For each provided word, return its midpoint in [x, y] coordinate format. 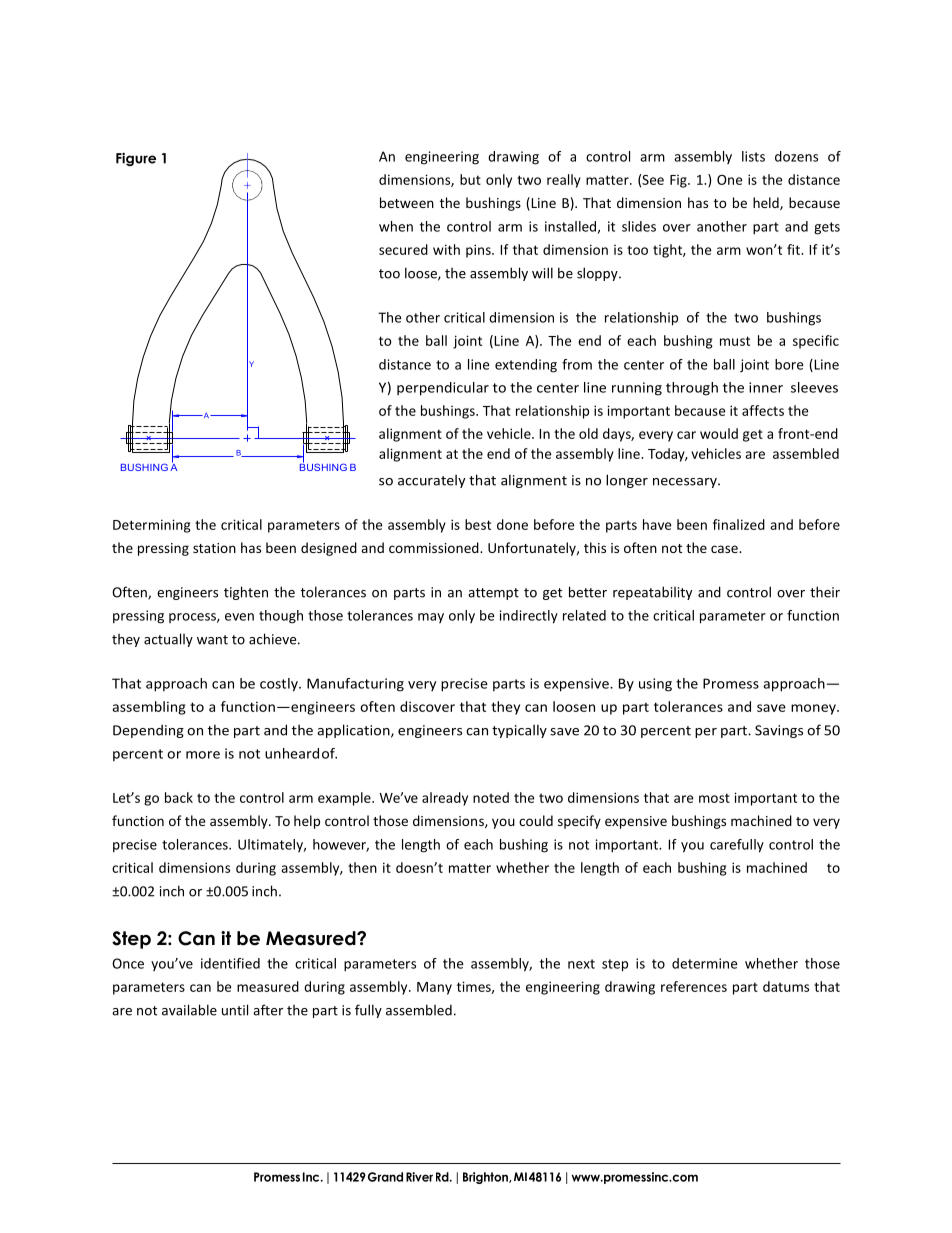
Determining [152, 526]
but [470, 179]
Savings [779, 731]
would [719, 433]
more [203, 755]
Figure [136, 159]
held [767, 203]
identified [230, 963]
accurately [432, 481]
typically [519, 731]
